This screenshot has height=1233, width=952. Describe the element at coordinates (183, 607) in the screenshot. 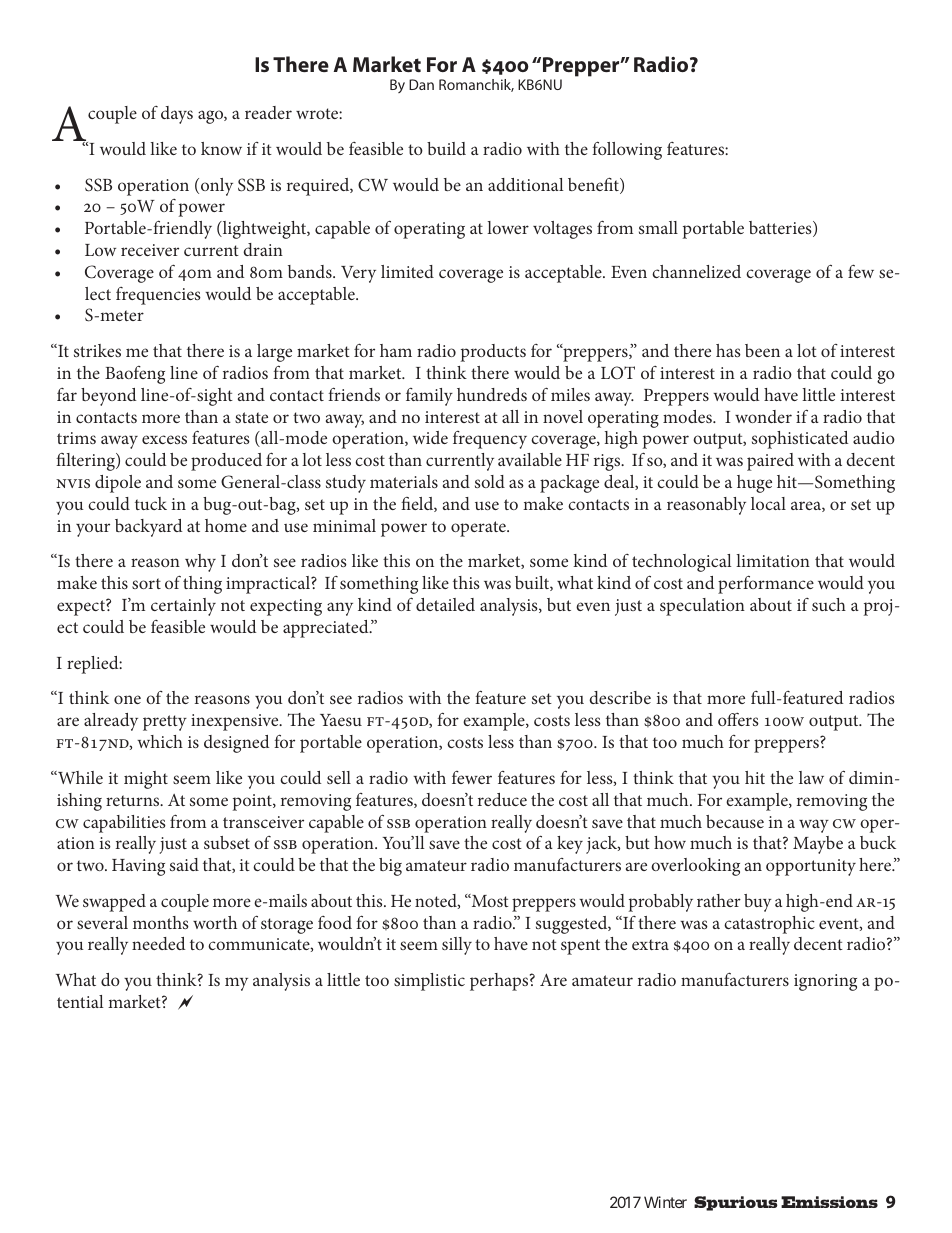

I see `certainly` at that location.
